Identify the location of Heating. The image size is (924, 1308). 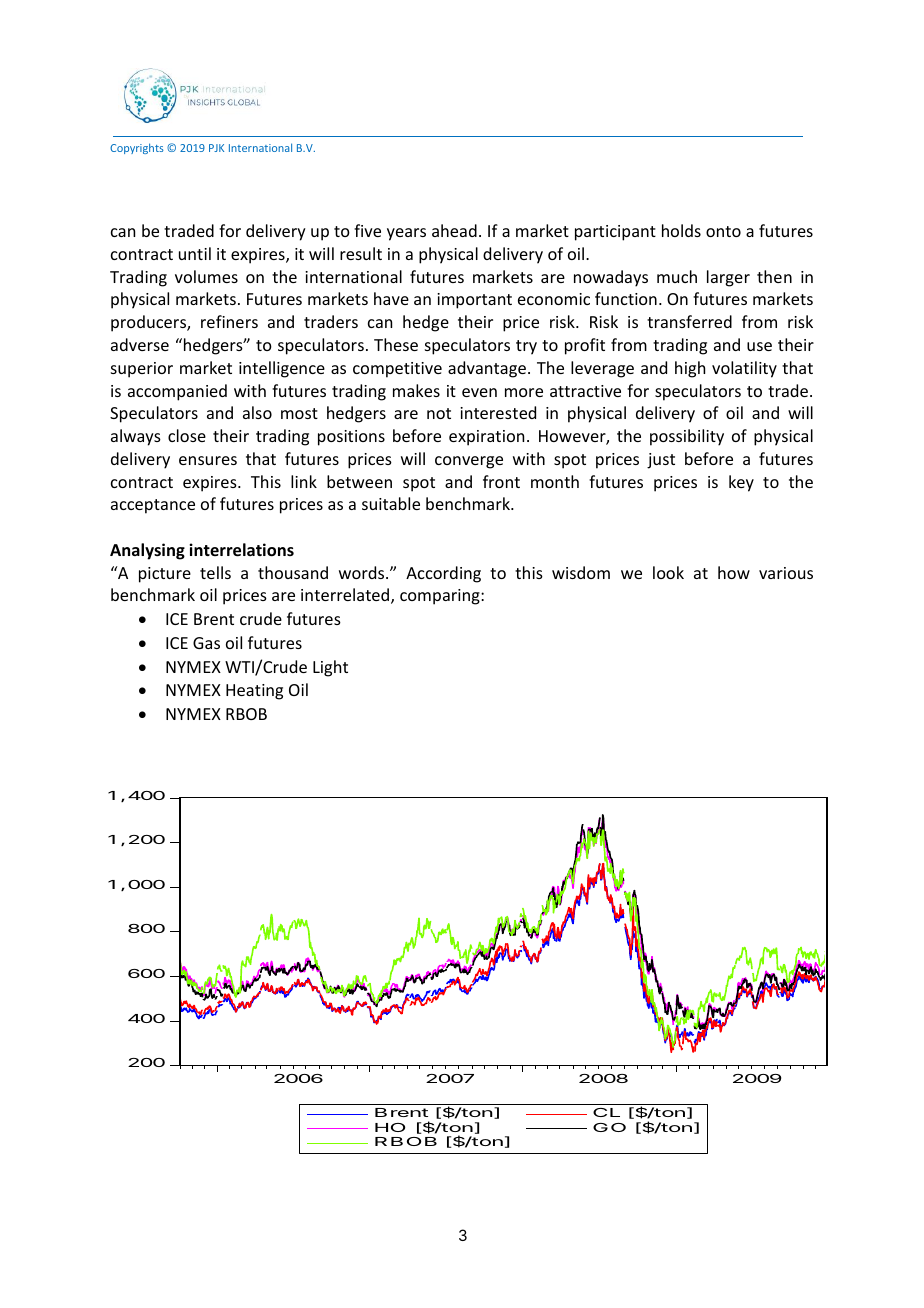
(254, 692).
